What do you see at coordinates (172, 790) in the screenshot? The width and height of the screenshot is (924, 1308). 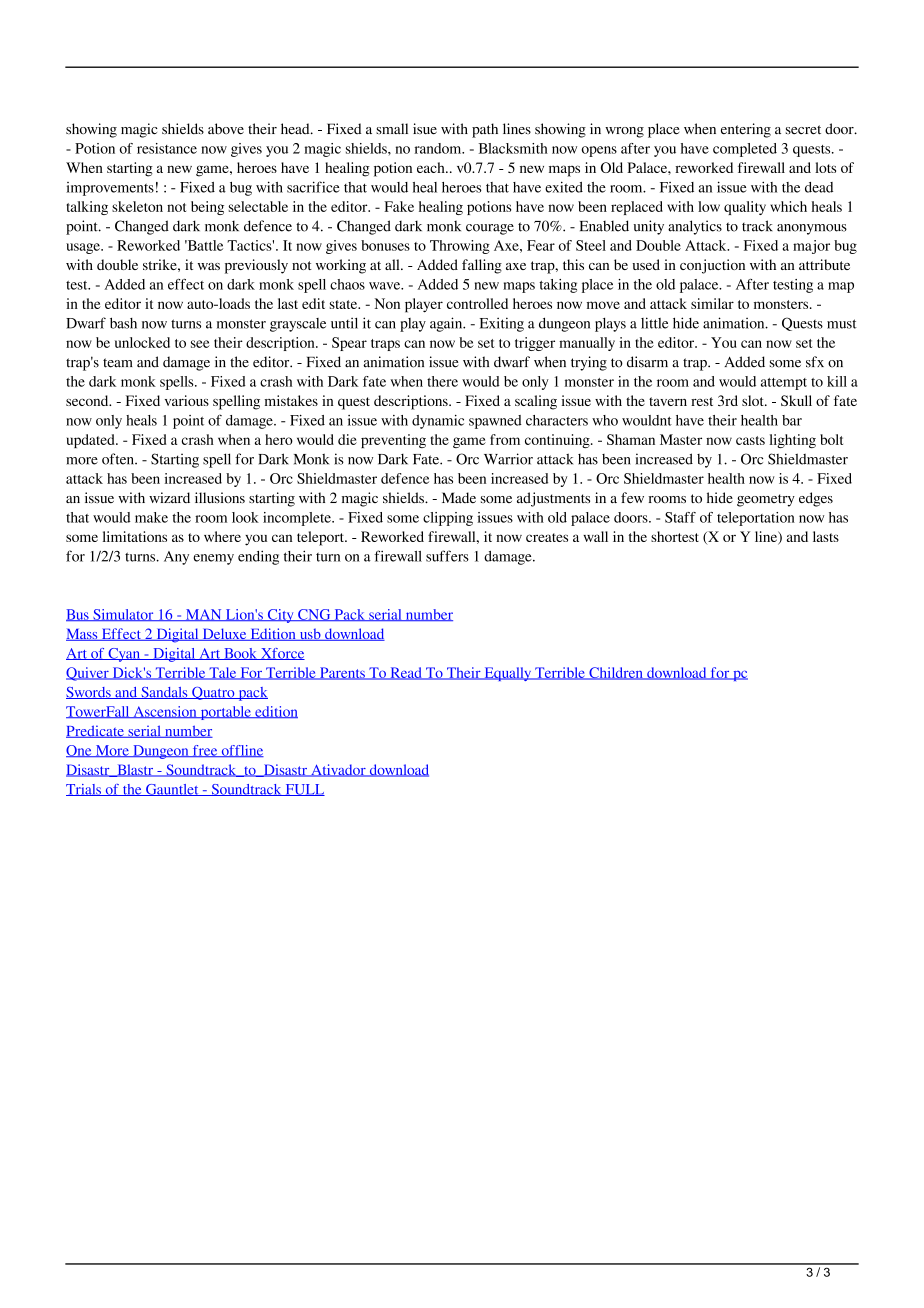 I see `Gauntlet` at bounding box center [172, 790].
